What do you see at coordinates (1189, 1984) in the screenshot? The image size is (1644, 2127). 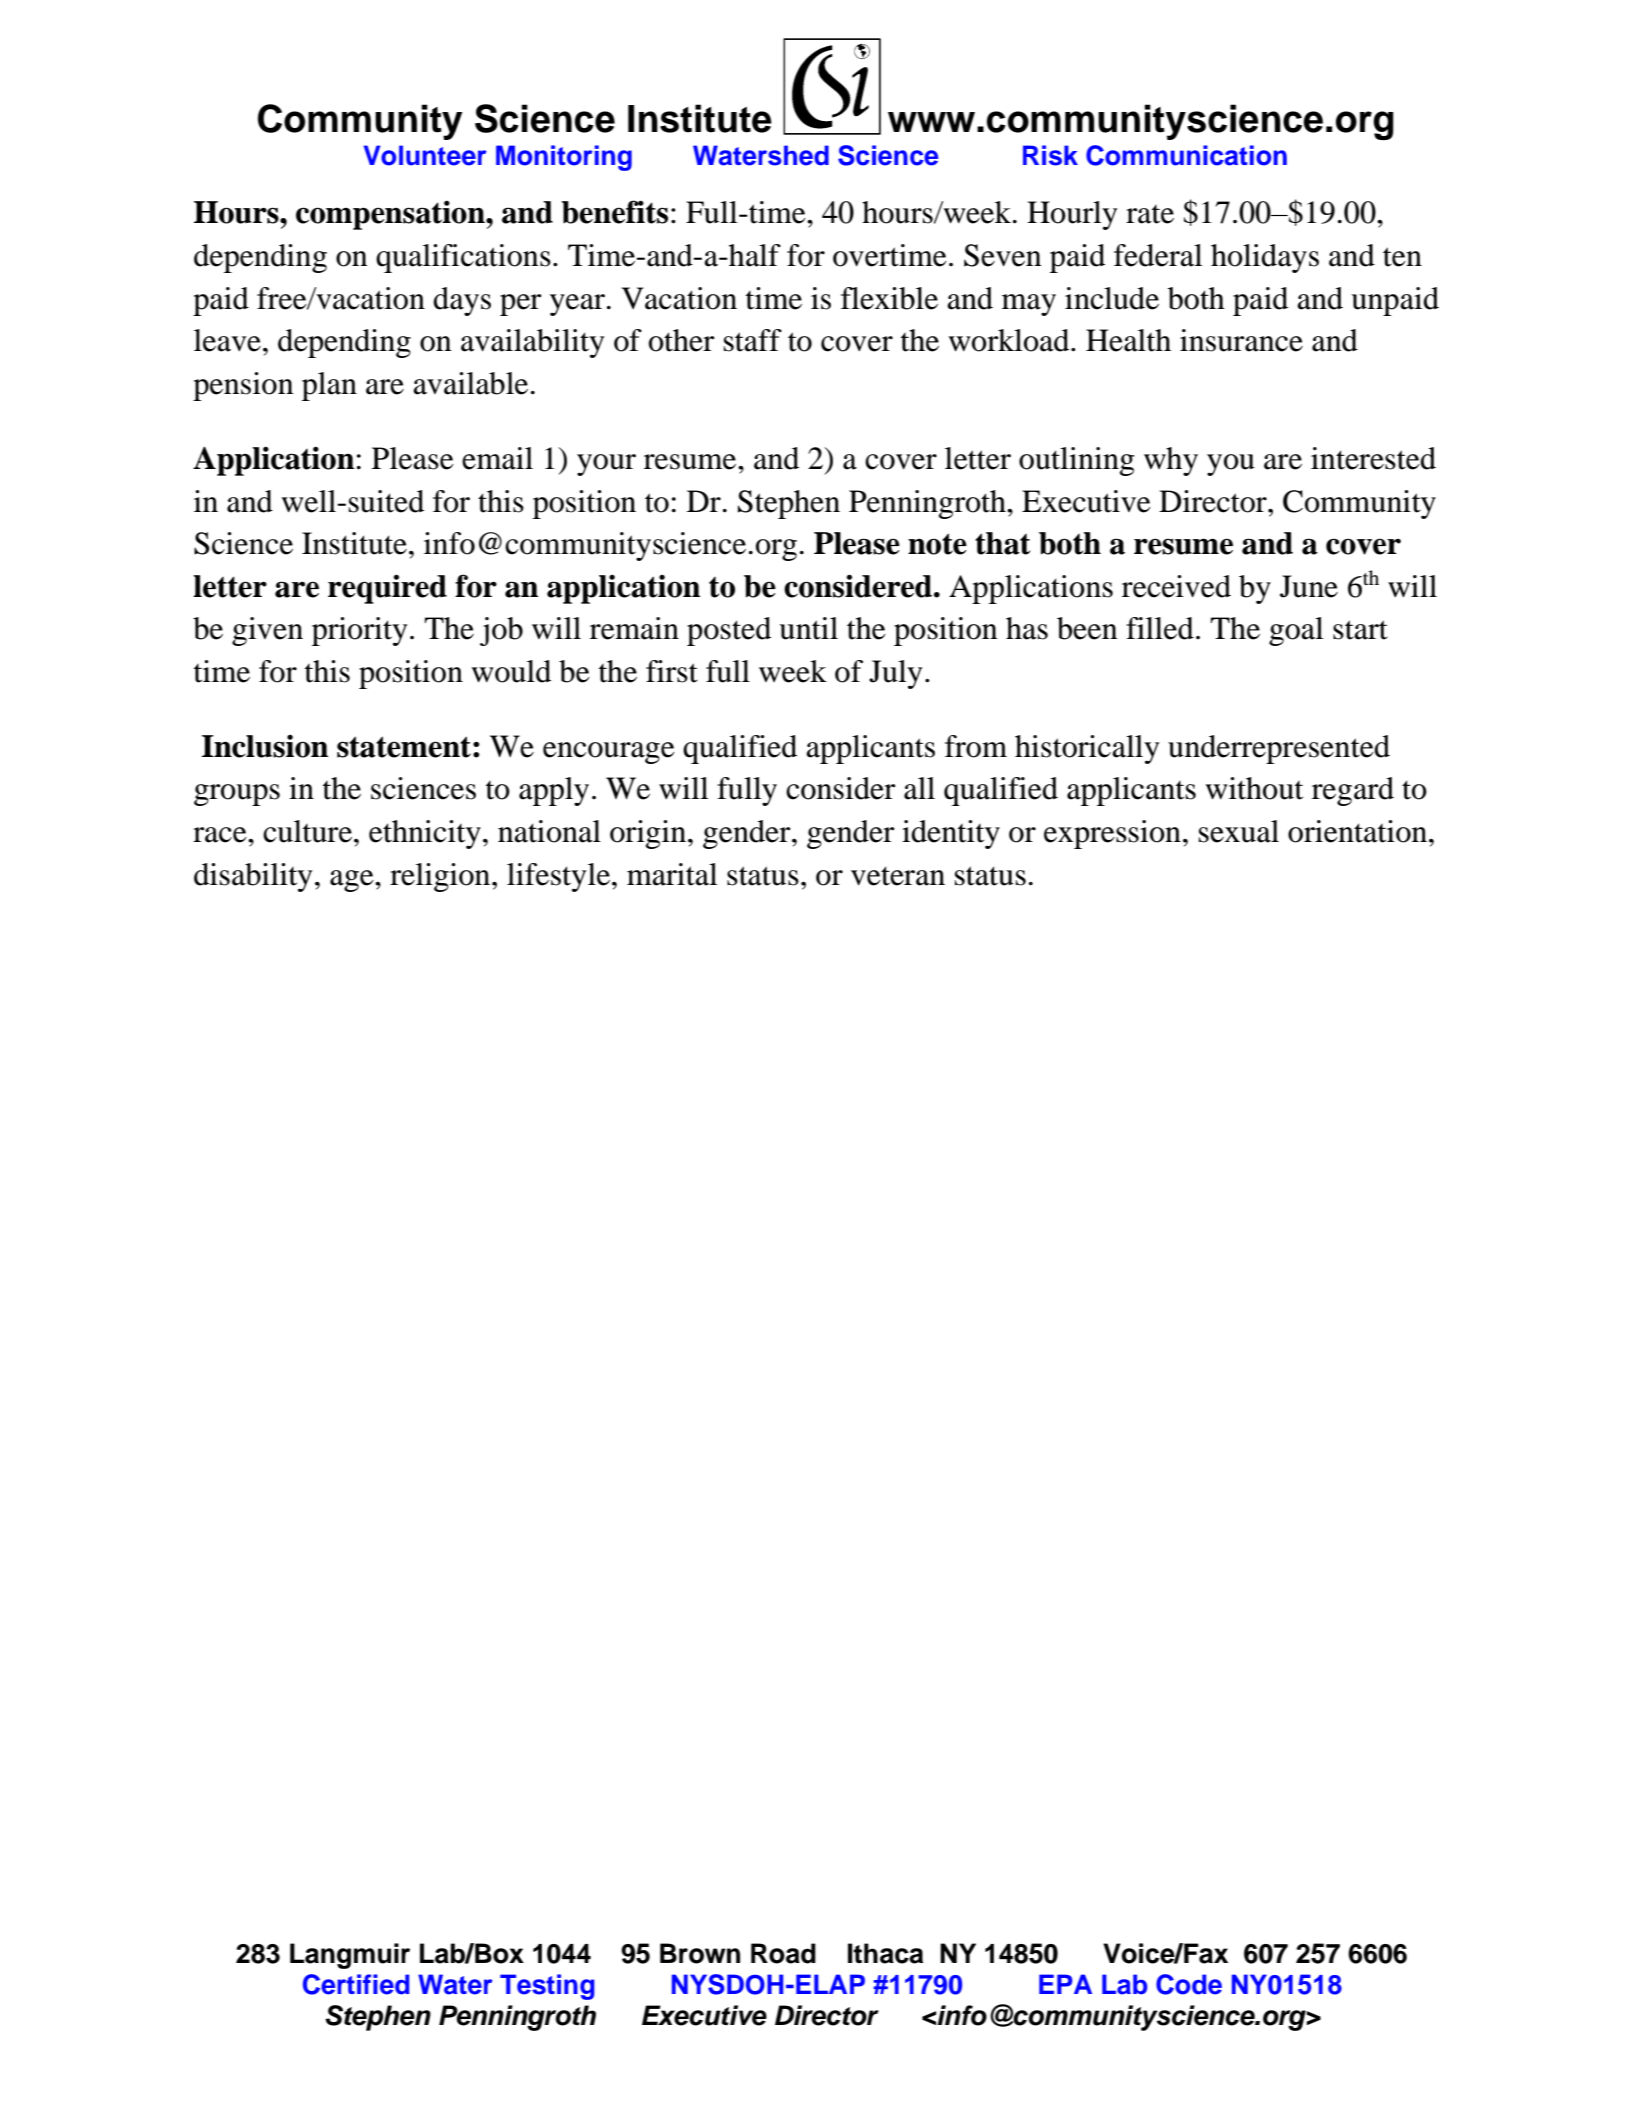 I see `Code` at bounding box center [1189, 1984].
